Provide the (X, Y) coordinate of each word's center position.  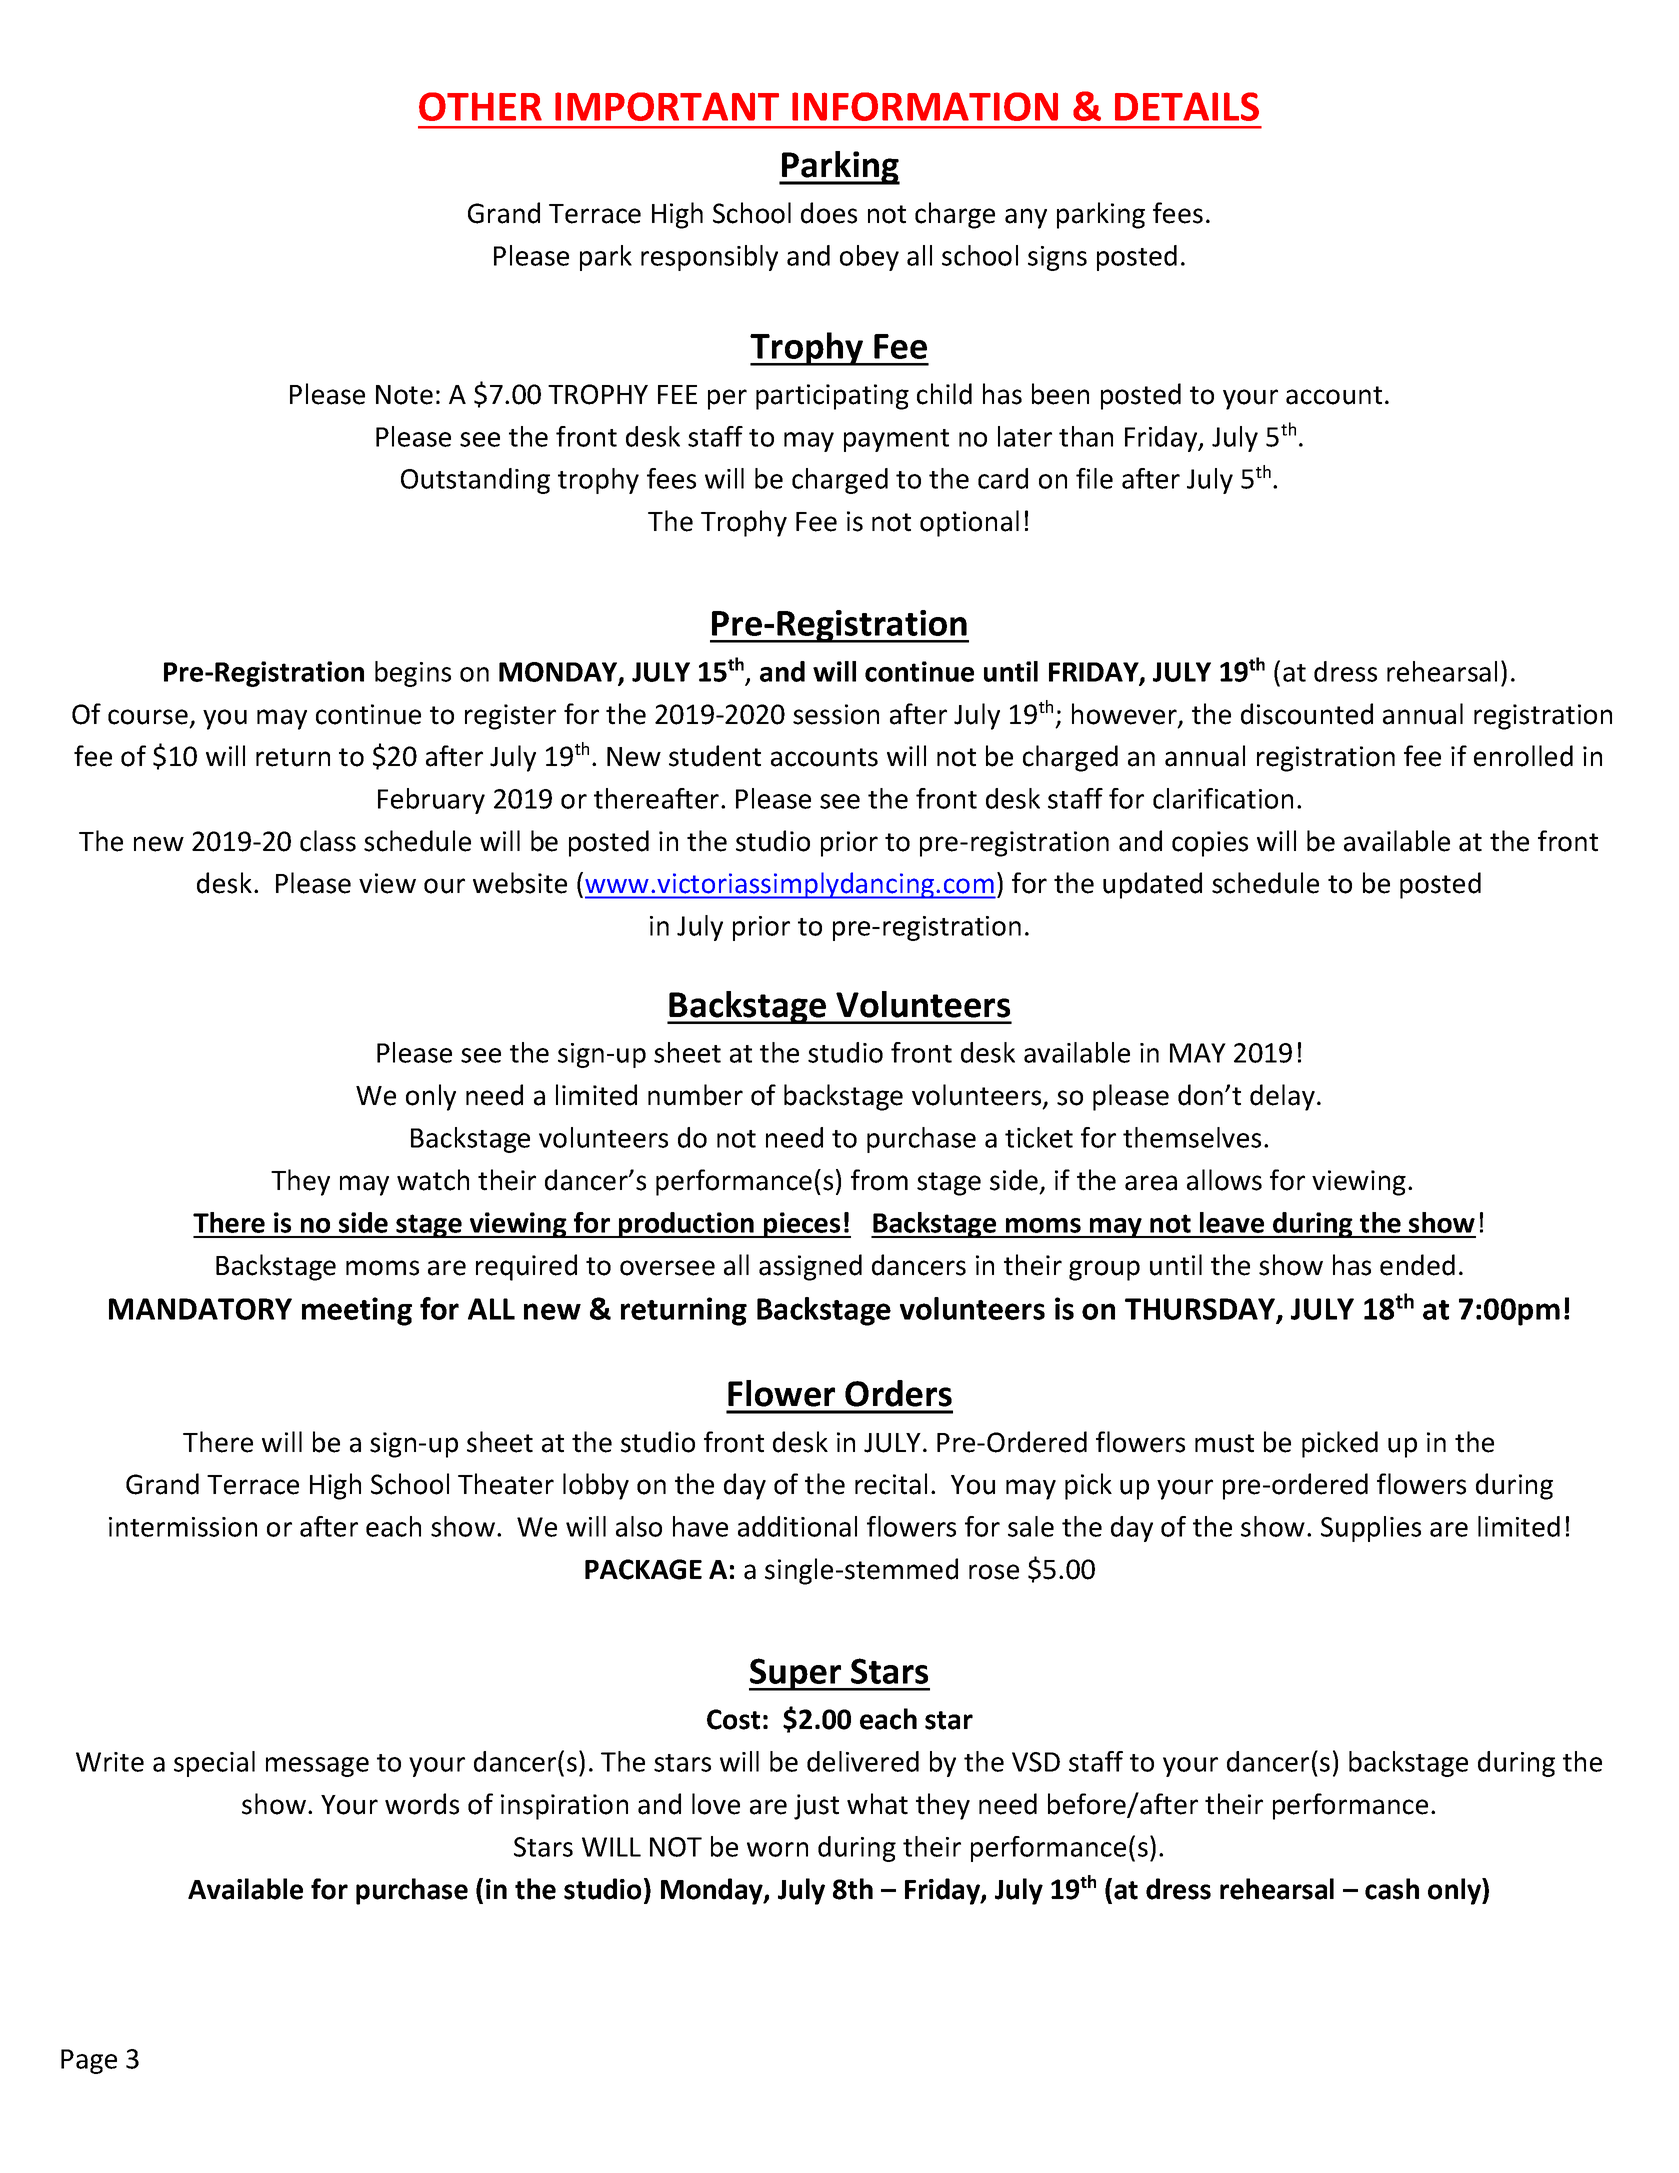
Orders (898, 1393)
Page (89, 2061)
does (829, 213)
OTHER (480, 106)
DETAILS (1187, 106)
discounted (1307, 714)
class (328, 841)
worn (777, 1849)
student (715, 756)
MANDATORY (200, 1309)
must (1224, 1443)
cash (1392, 1889)
